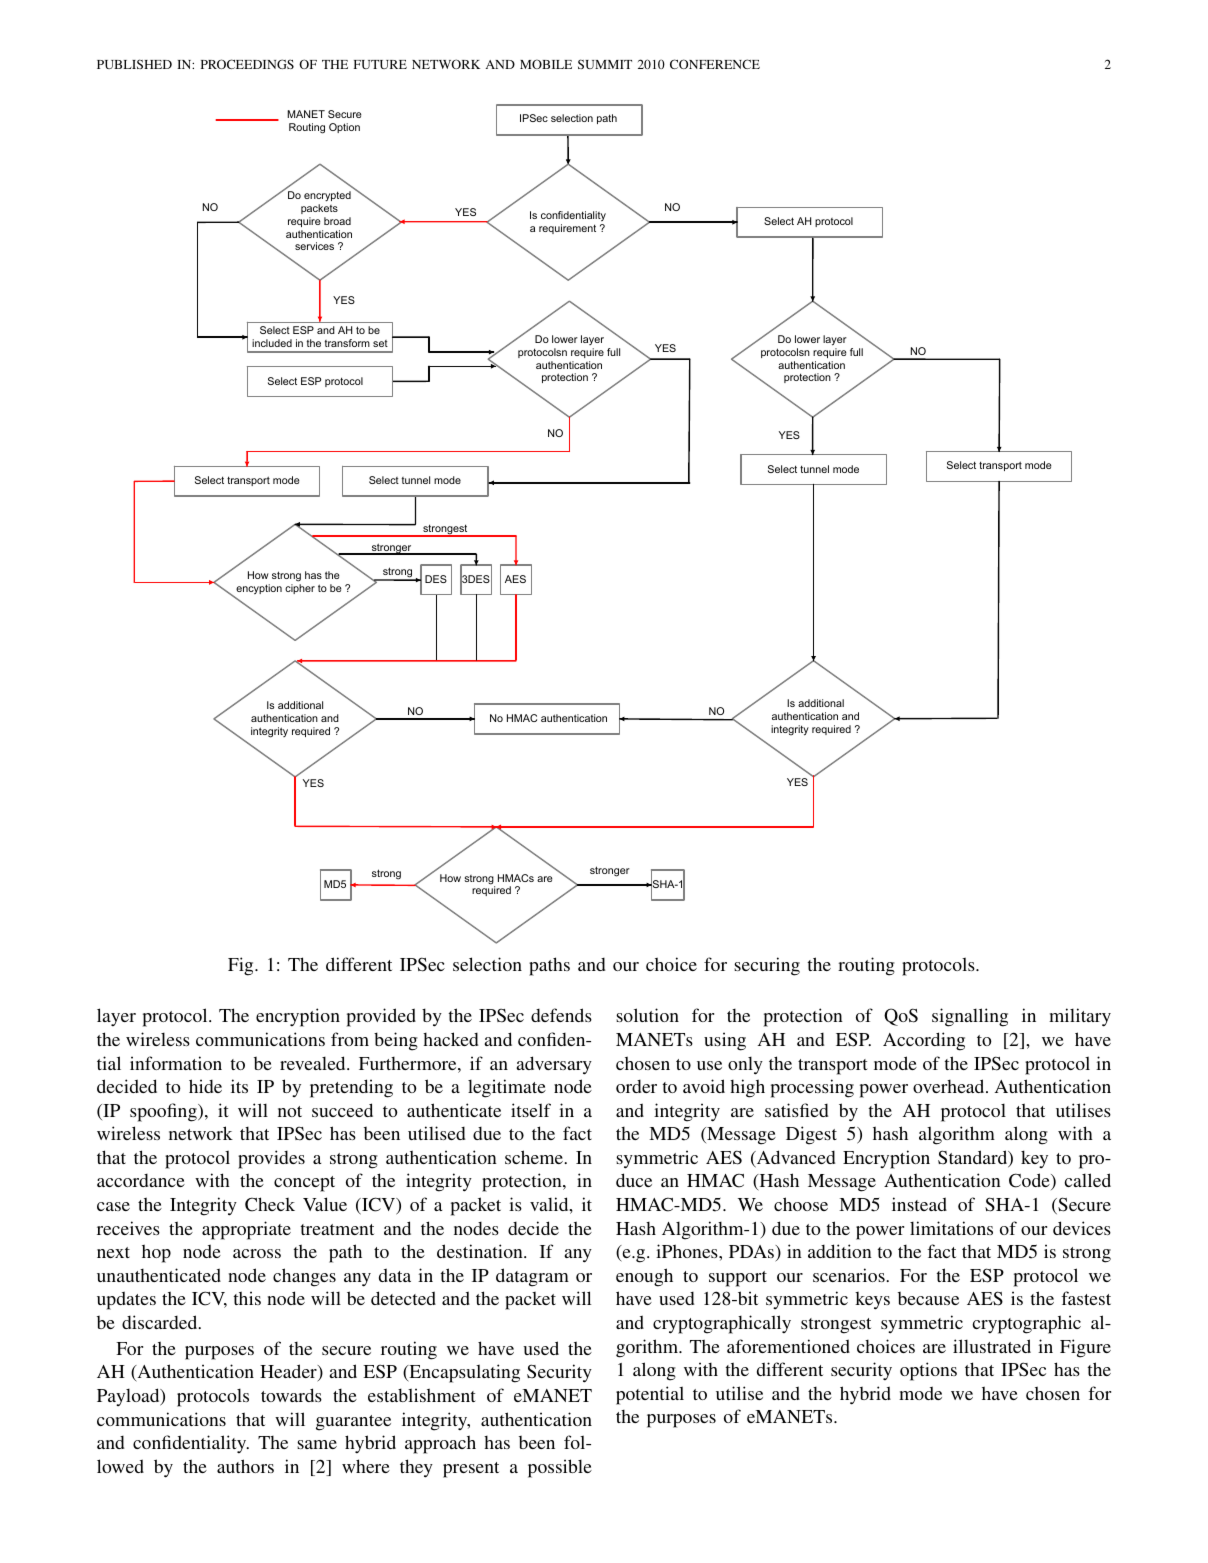 This page has width=1208, height=1563. What do you see at coordinates (247, 64) in the page?
I see `PROCEEDINGS` at bounding box center [247, 64].
